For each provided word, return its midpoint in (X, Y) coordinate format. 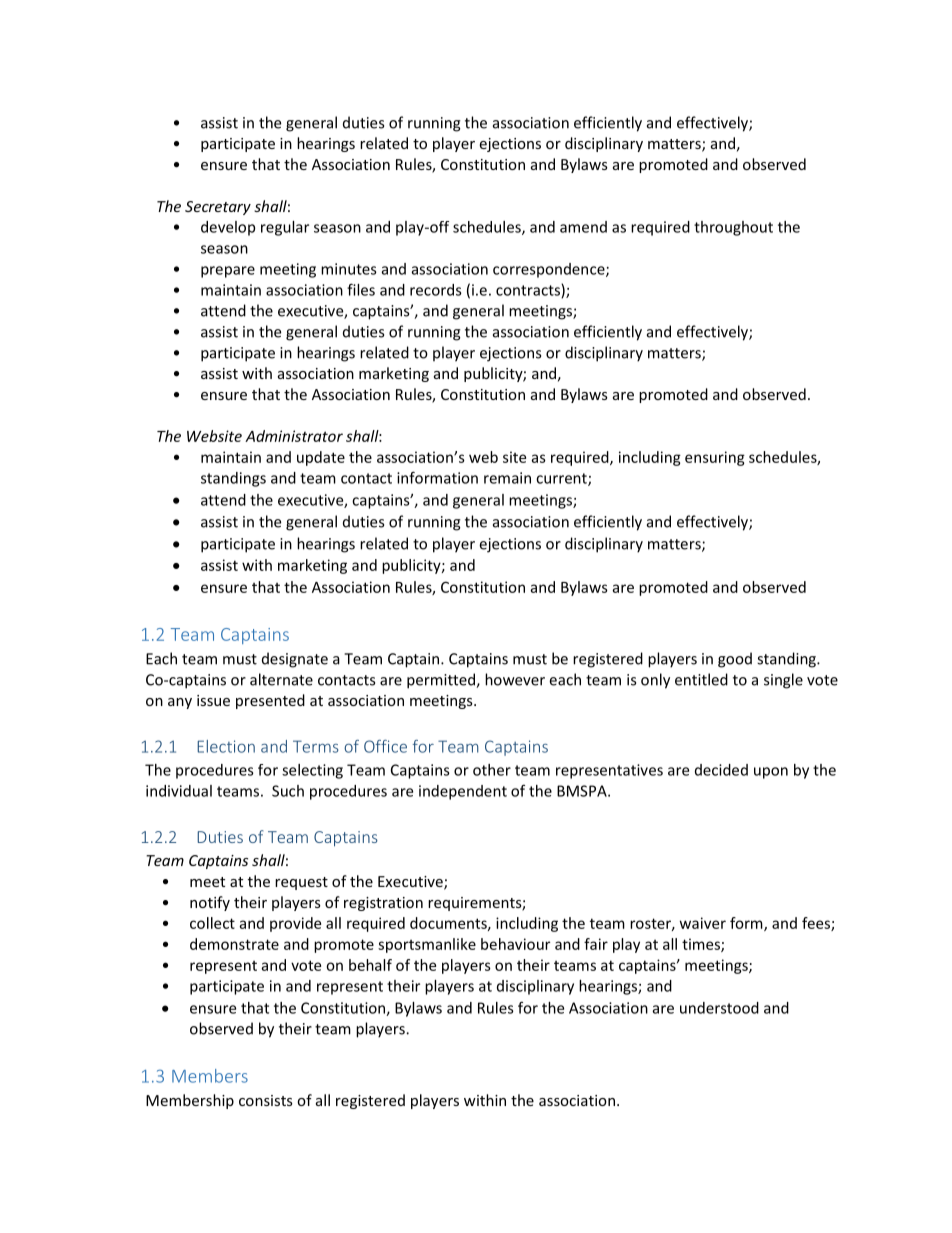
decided (721, 770)
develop (228, 228)
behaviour (515, 944)
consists (266, 1100)
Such (288, 791)
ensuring (715, 458)
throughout (733, 228)
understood (719, 1008)
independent (463, 792)
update (321, 458)
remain (507, 478)
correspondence (550, 270)
